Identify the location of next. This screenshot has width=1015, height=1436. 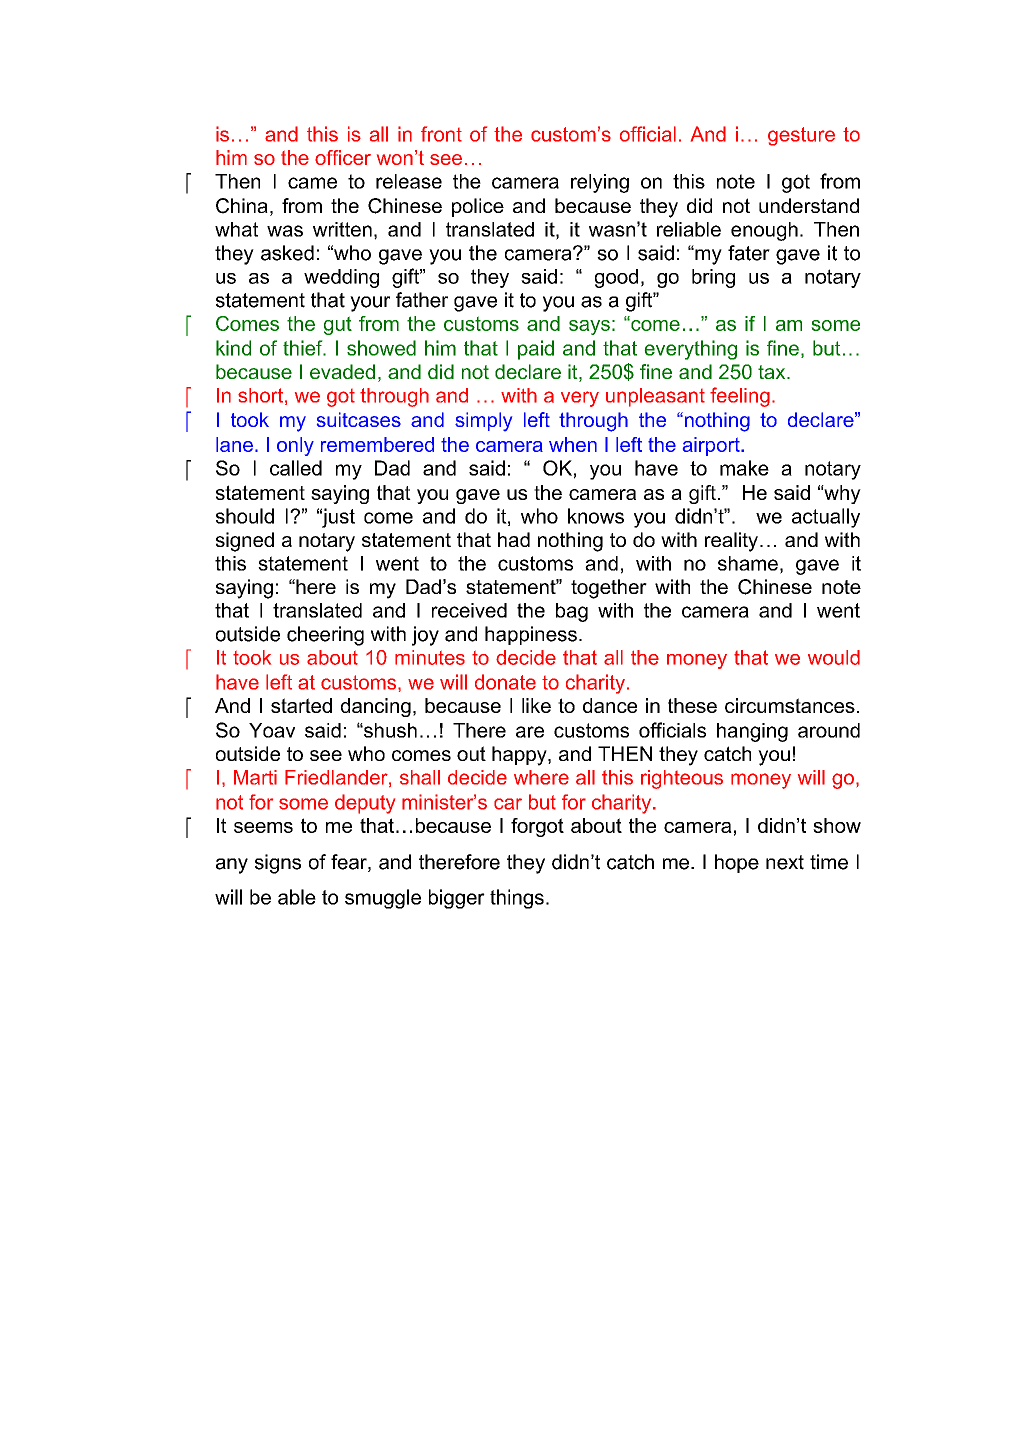
(785, 862).
